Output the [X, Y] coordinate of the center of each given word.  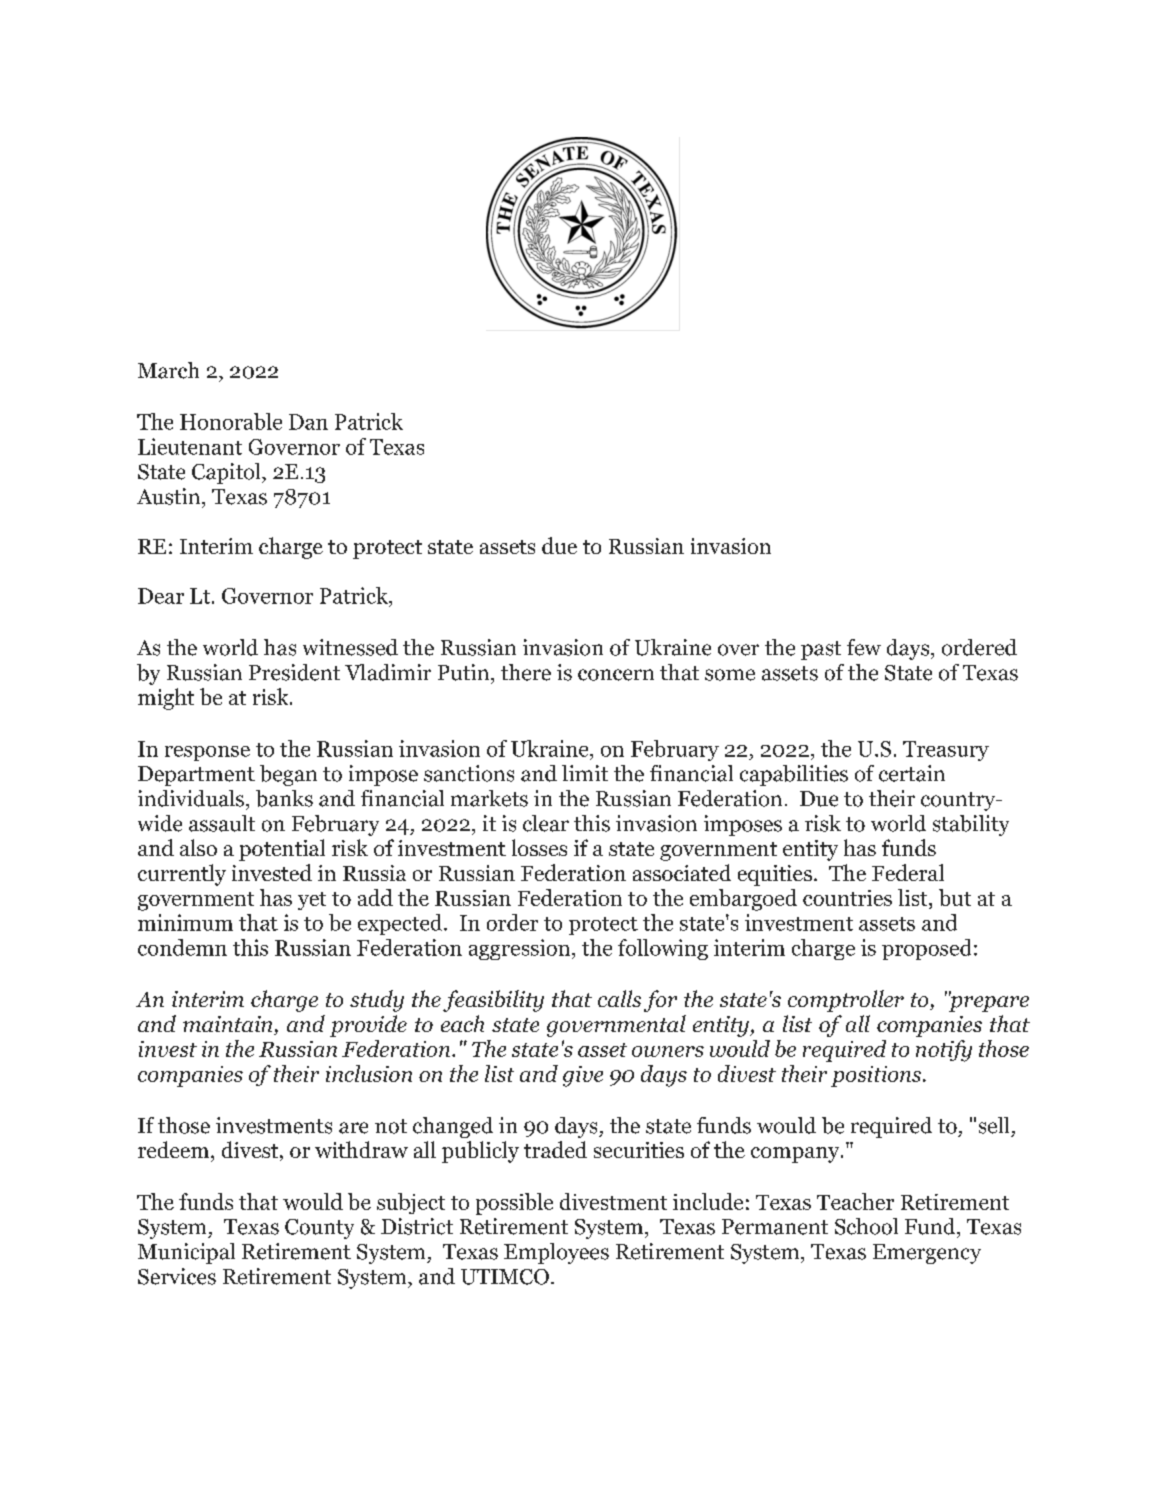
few [864, 647]
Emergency [927, 1254]
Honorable [231, 421]
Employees [556, 1253]
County [319, 1229]
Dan [308, 422]
